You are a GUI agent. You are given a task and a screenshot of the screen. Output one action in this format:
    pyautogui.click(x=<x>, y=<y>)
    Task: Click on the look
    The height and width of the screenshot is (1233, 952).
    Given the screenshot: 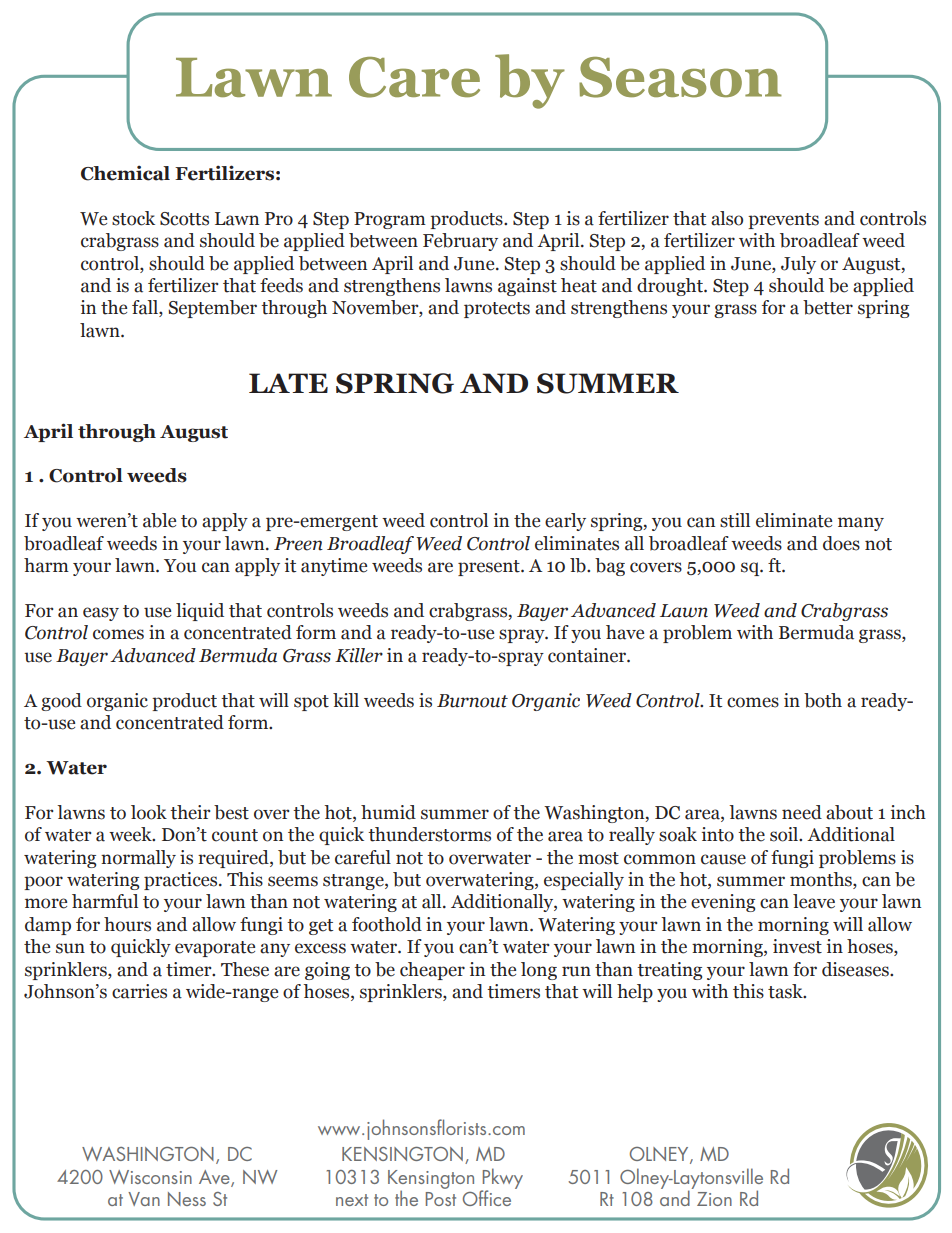 What is the action you would take?
    pyautogui.click(x=149, y=812)
